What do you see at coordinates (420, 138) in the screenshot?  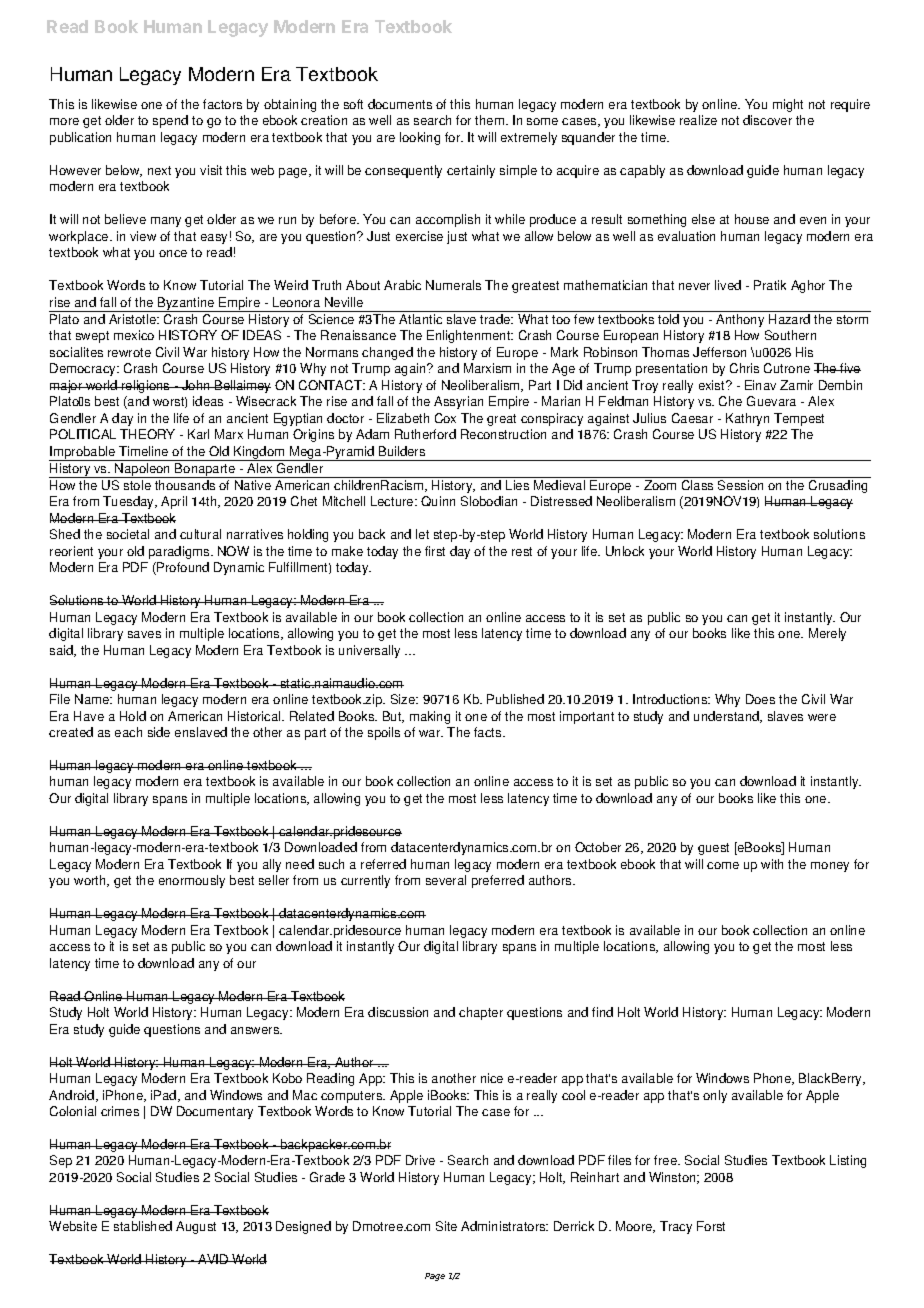 I see `looking` at bounding box center [420, 138].
